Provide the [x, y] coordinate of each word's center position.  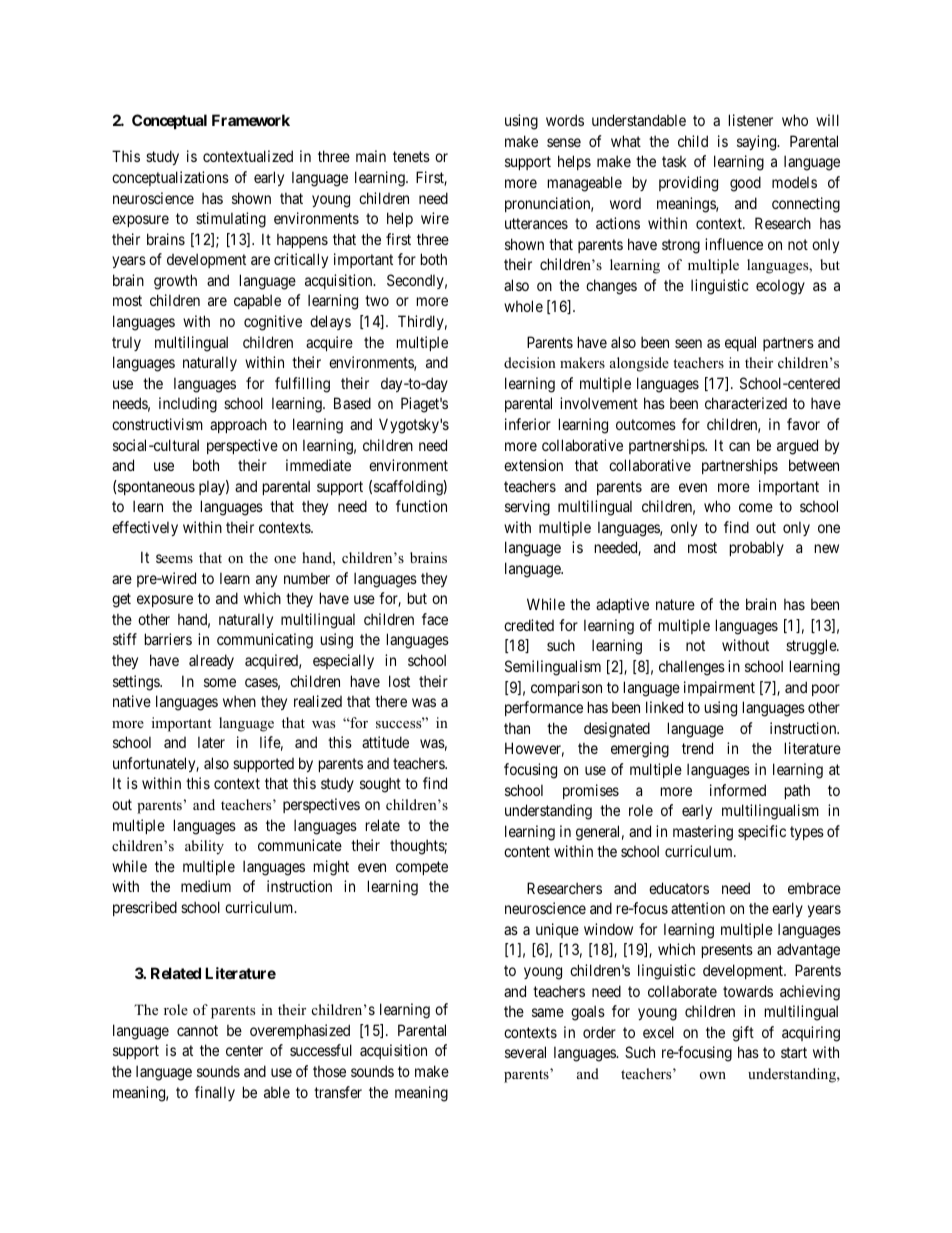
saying [758, 143]
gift [743, 1034]
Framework [251, 120]
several [525, 1052]
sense [564, 142]
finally [215, 1093]
